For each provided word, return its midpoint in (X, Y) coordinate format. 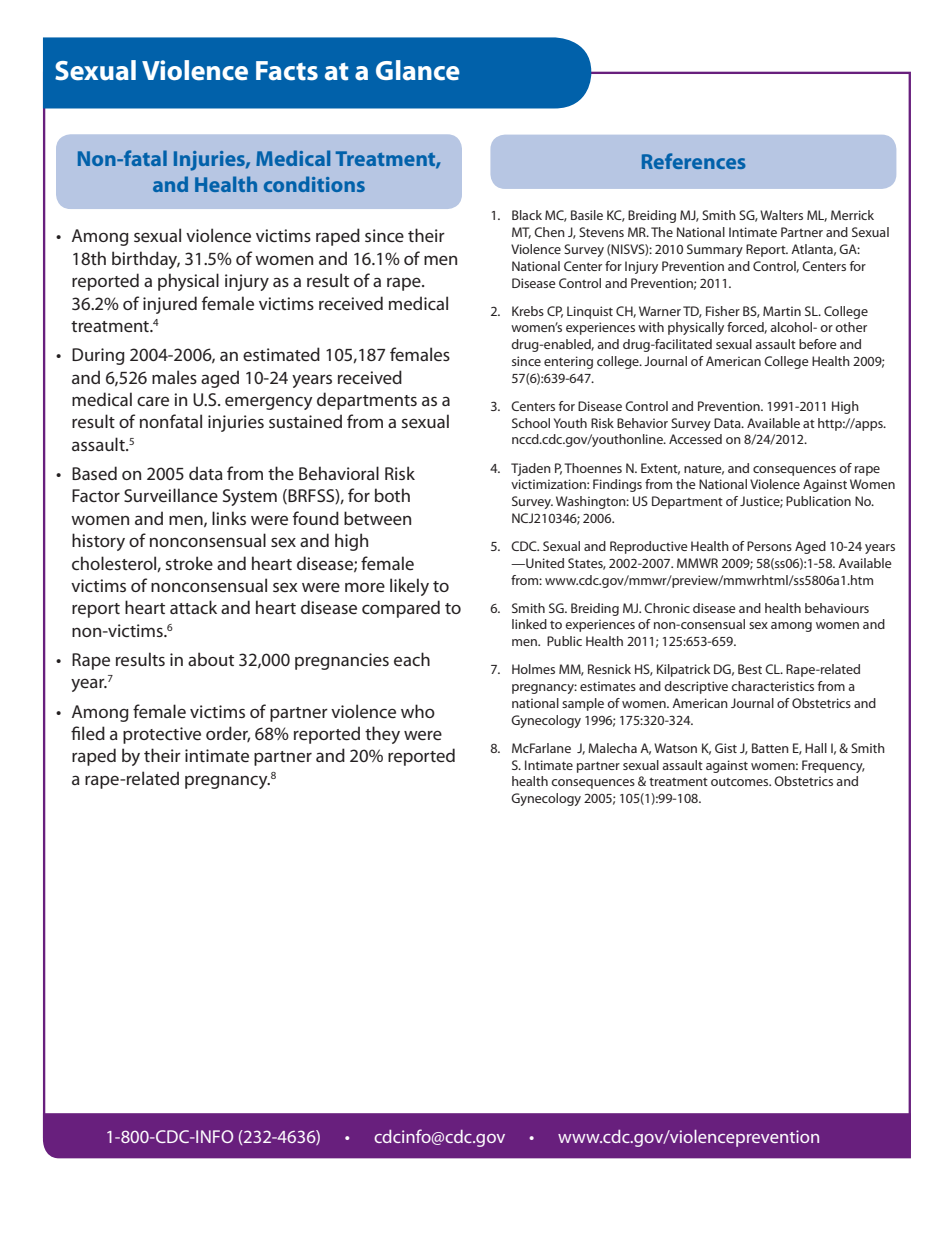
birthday (146, 260)
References (694, 161)
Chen (549, 232)
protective (162, 735)
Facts (287, 71)
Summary (715, 250)
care (153, 401)
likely (409, 587)
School (531, 423)
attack (193, 607)
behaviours (837, 608)
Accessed (695, 439)
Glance (418, 70)
